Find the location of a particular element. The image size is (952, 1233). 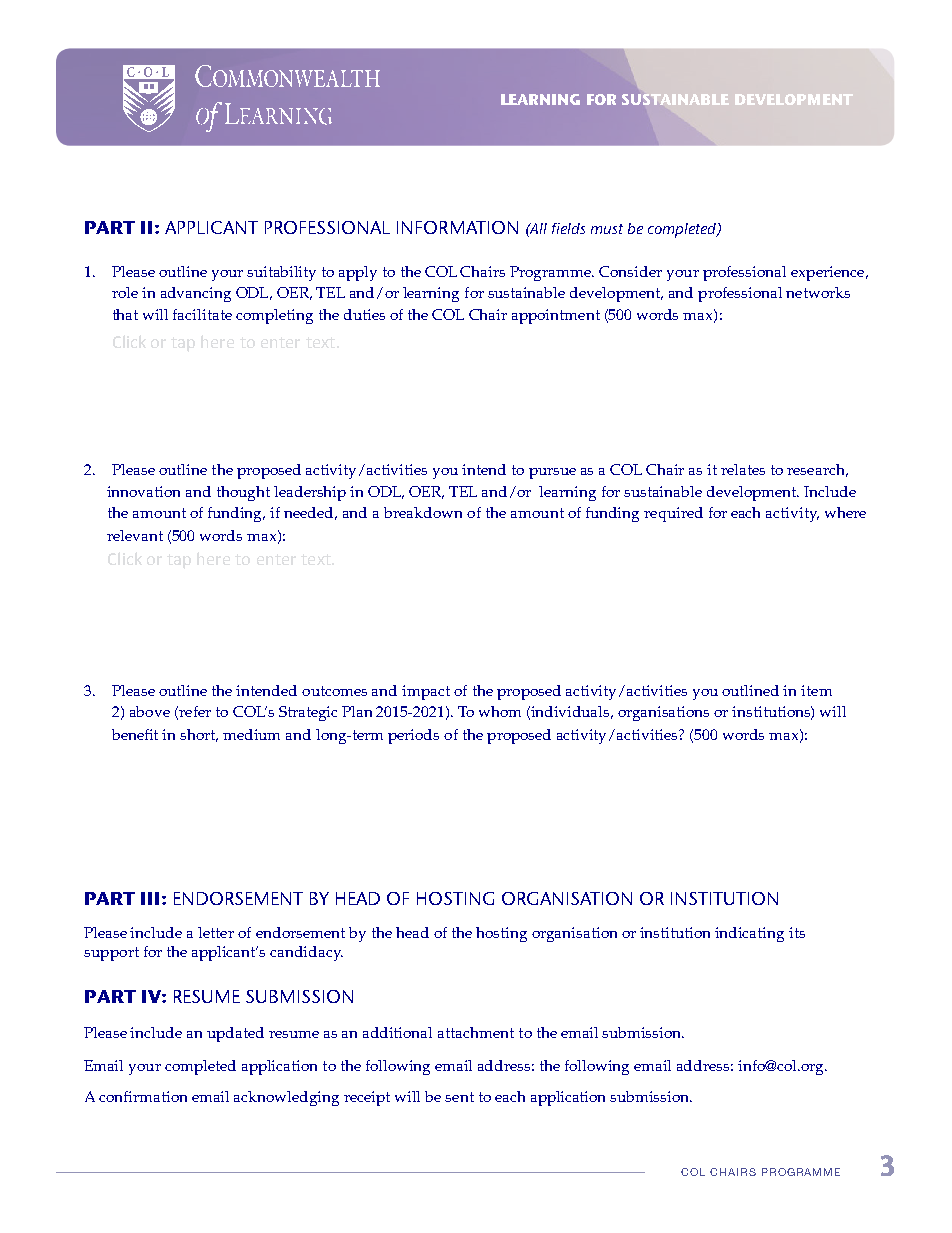

indicating is located at coordinates (749, 934).
